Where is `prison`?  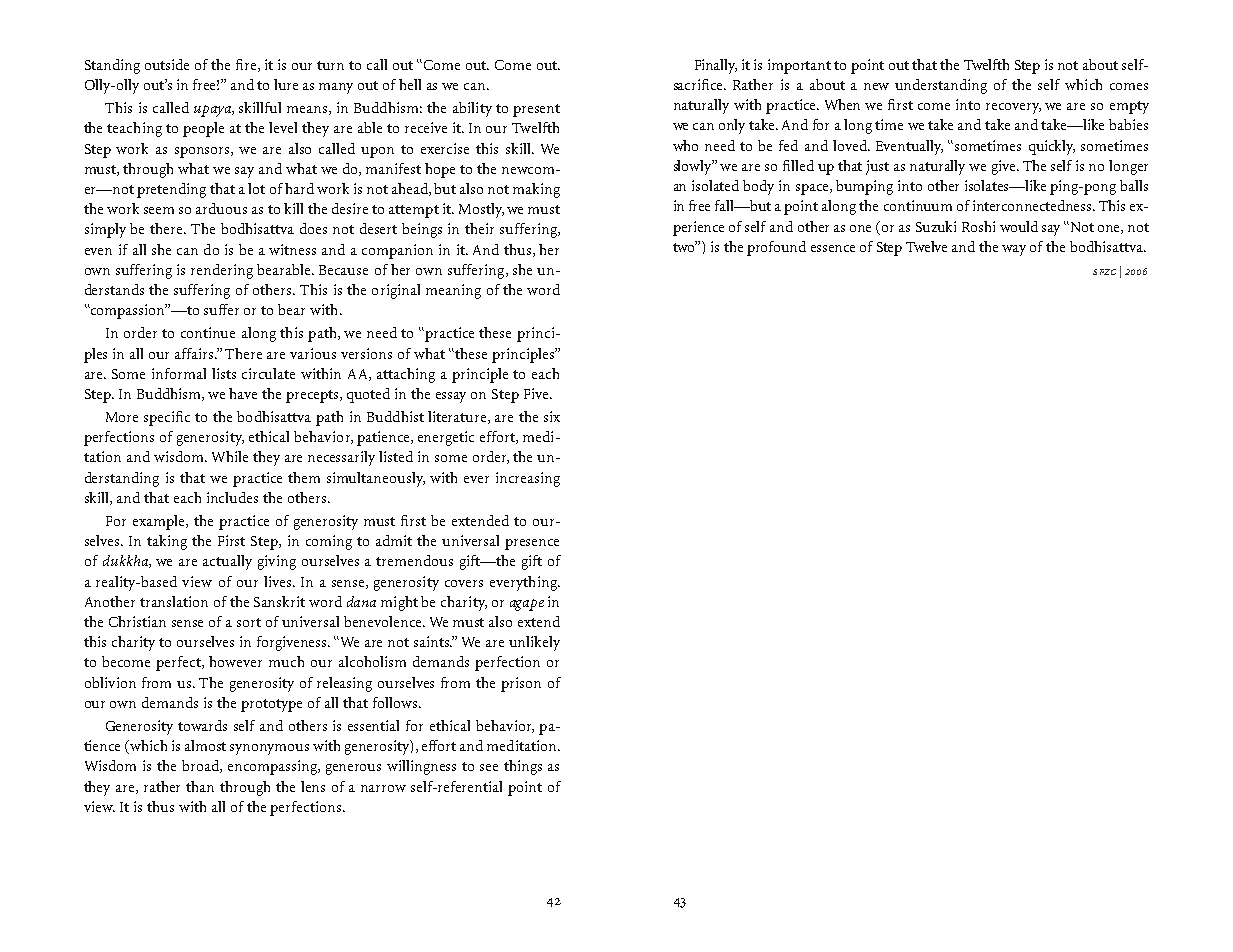 prison is located at coordinates (521, 684).
